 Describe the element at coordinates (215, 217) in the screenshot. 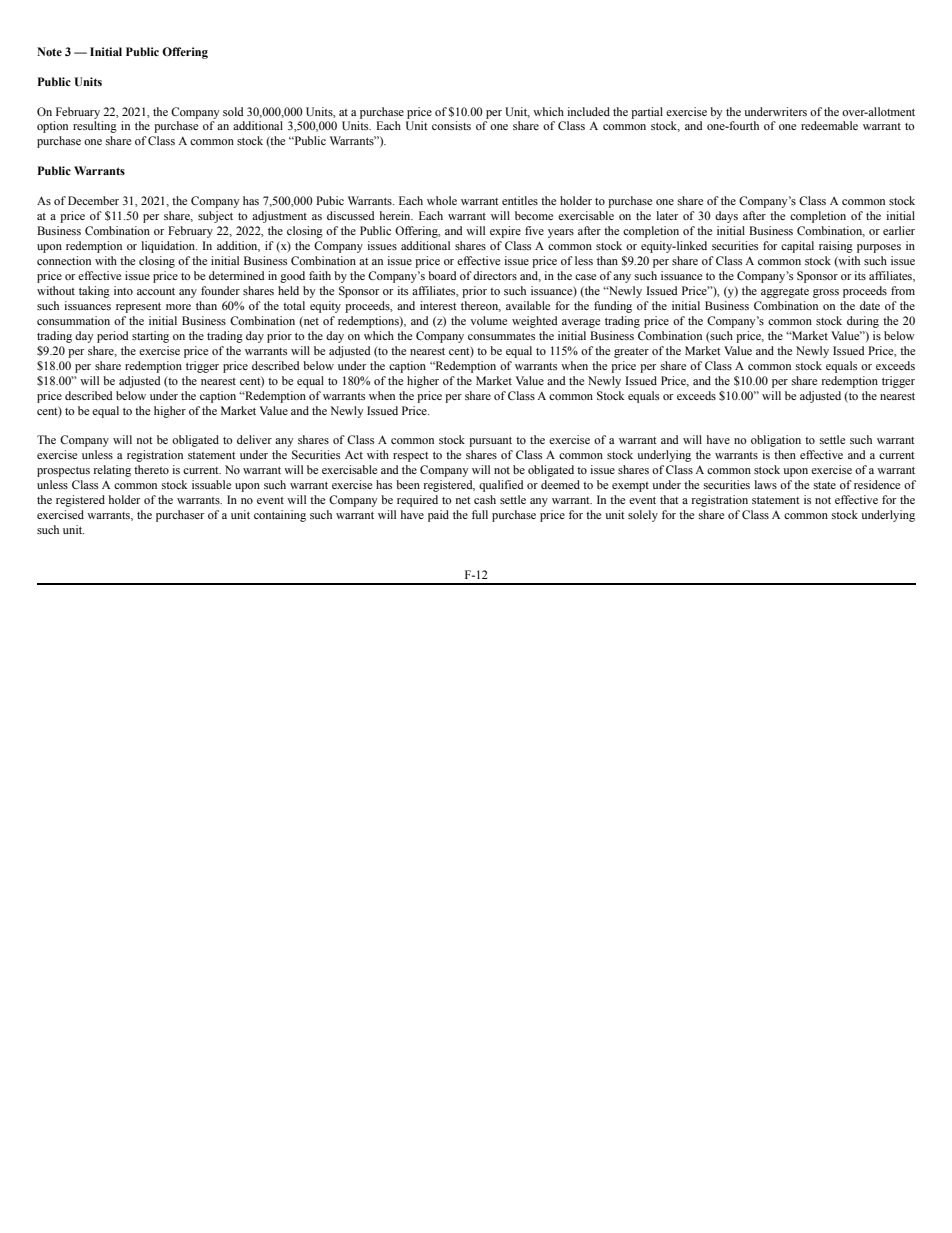

I see `subject` at that location.
